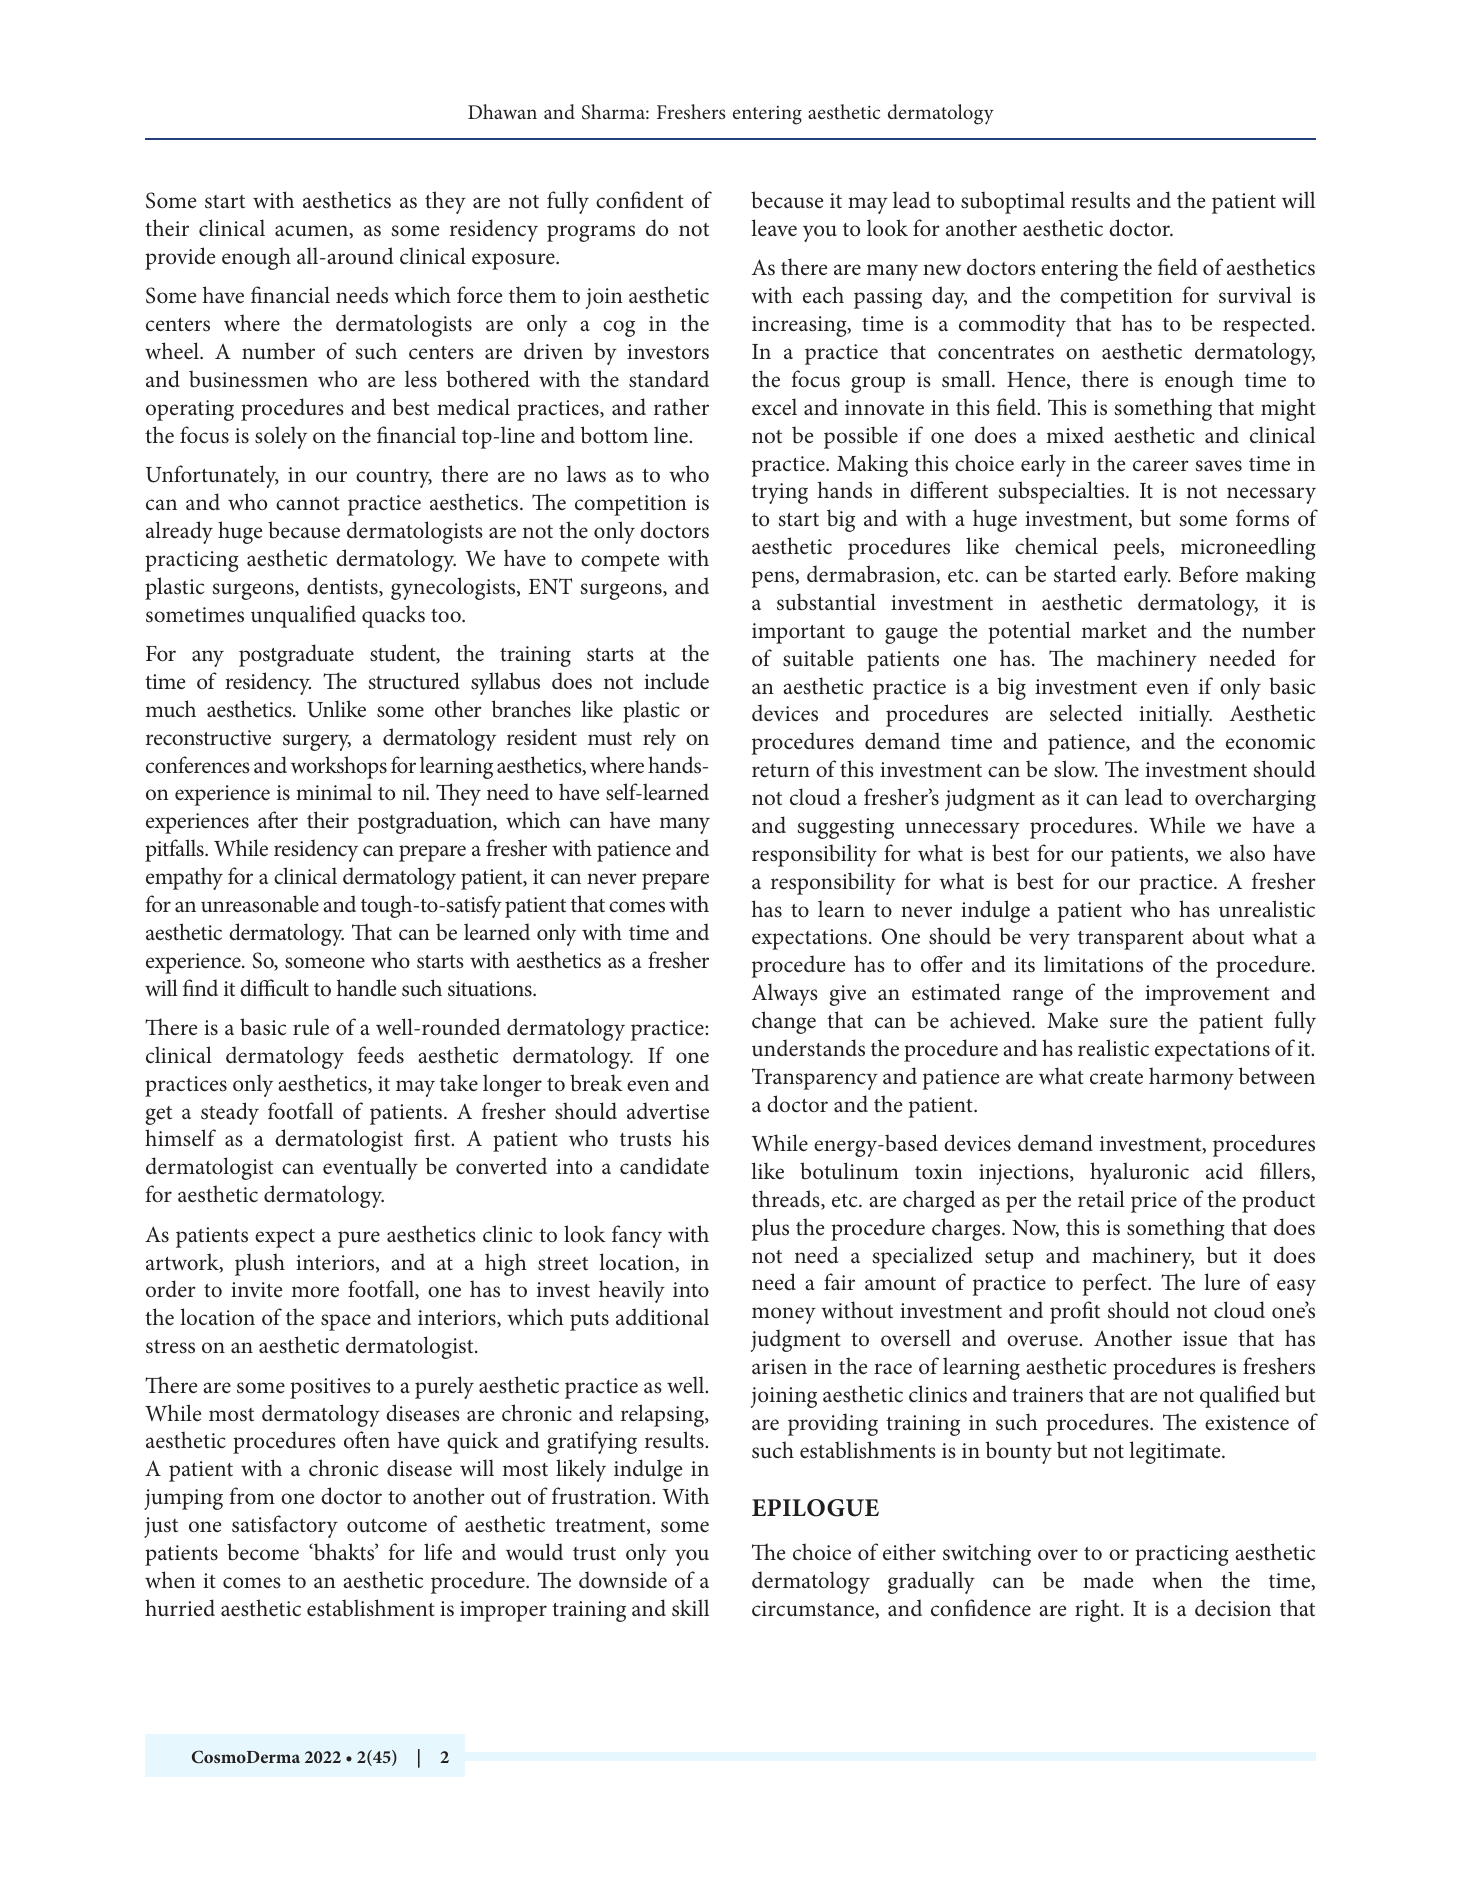  What do you see at coordinates (690, 1608) in the screenshot?
I see `skill` at bounding box center [690, 1608].
